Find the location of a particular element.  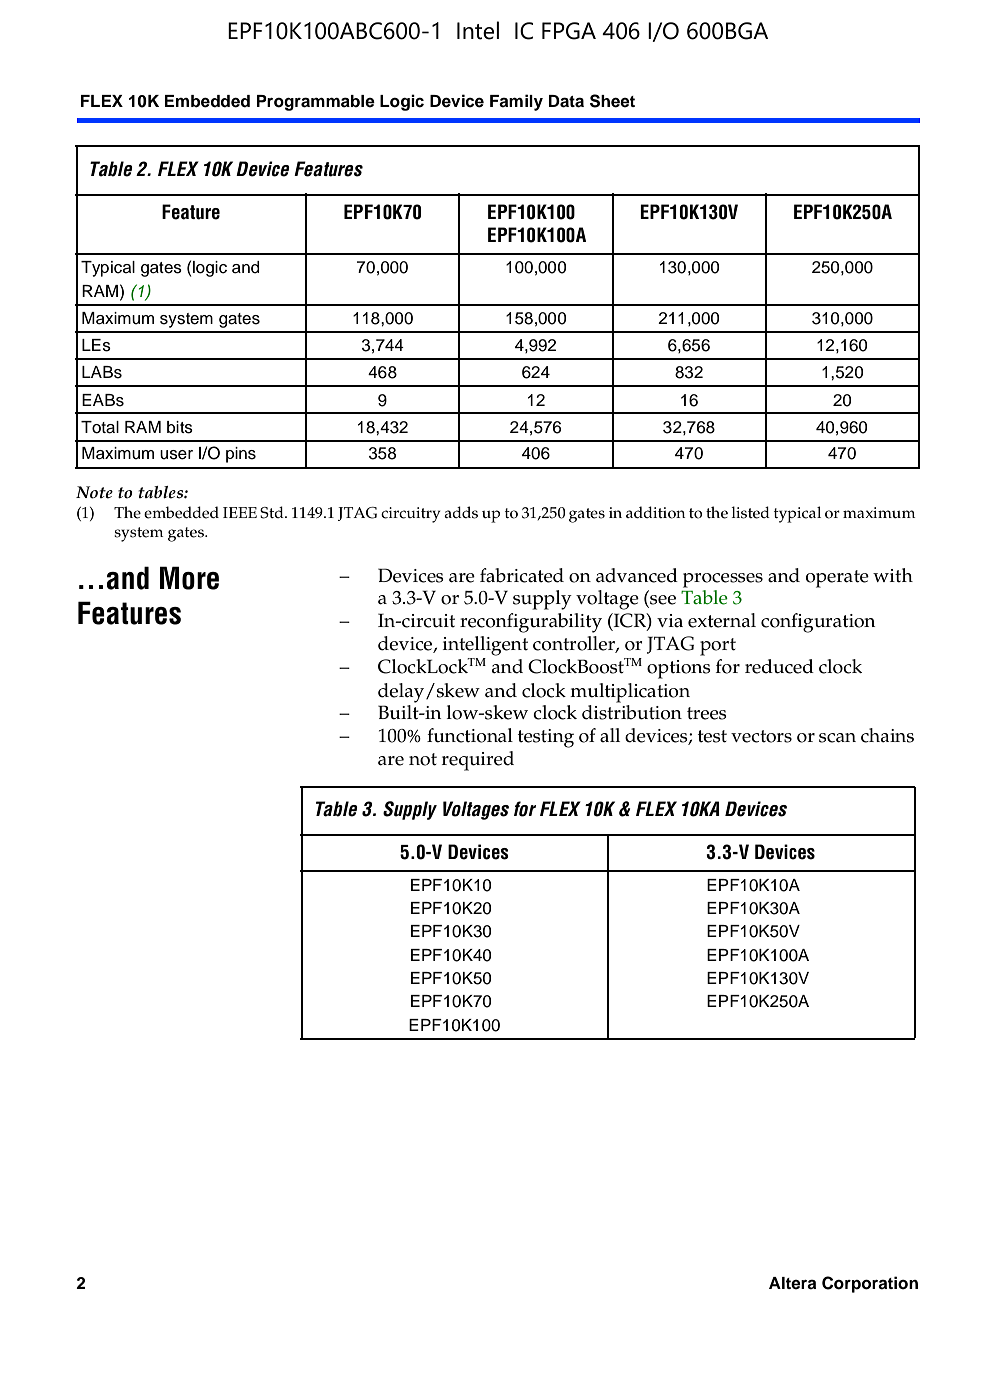

required is located at coordinates (478, 761).
